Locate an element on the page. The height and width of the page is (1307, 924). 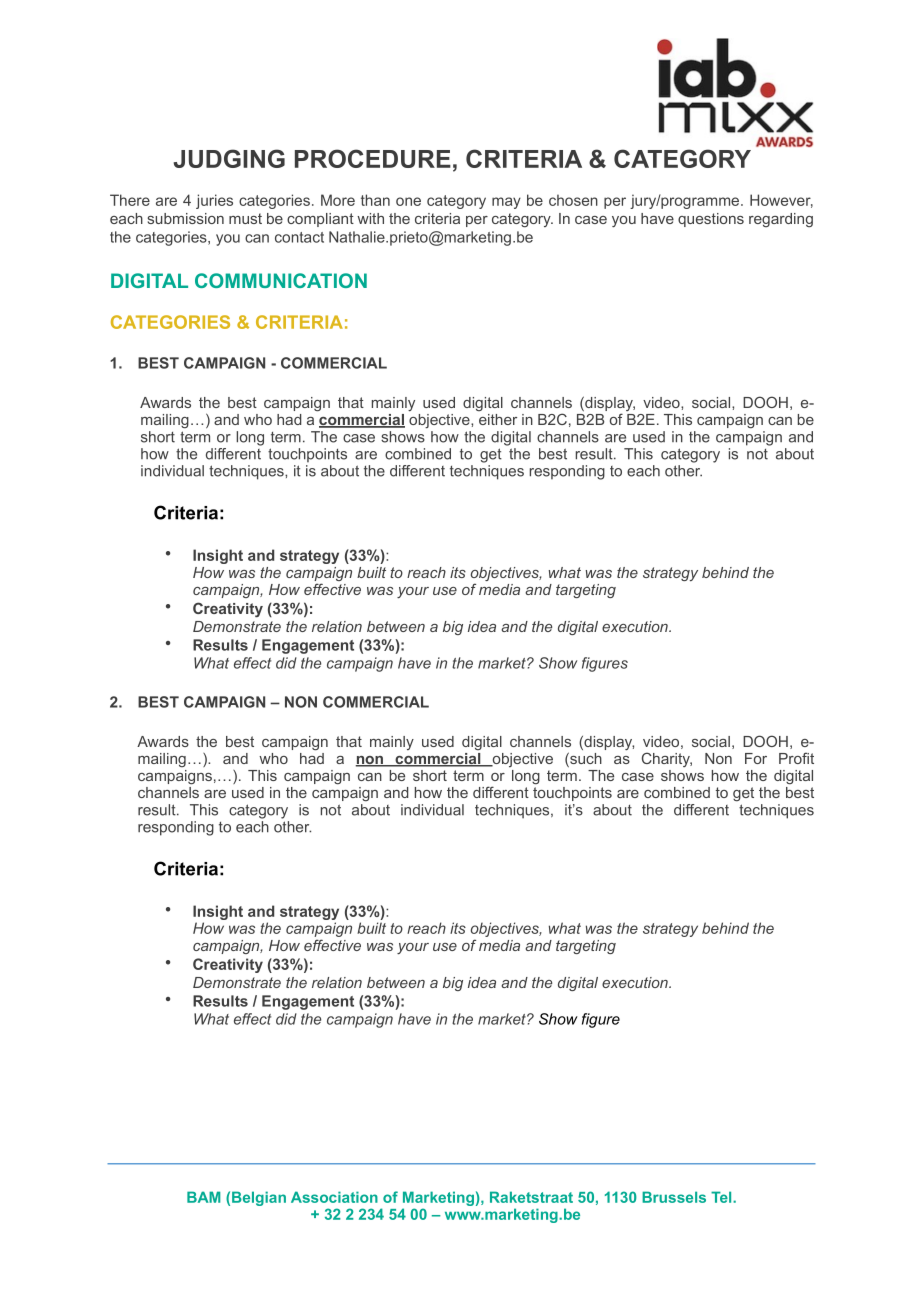
juries is located at coordinates (214, 201).
